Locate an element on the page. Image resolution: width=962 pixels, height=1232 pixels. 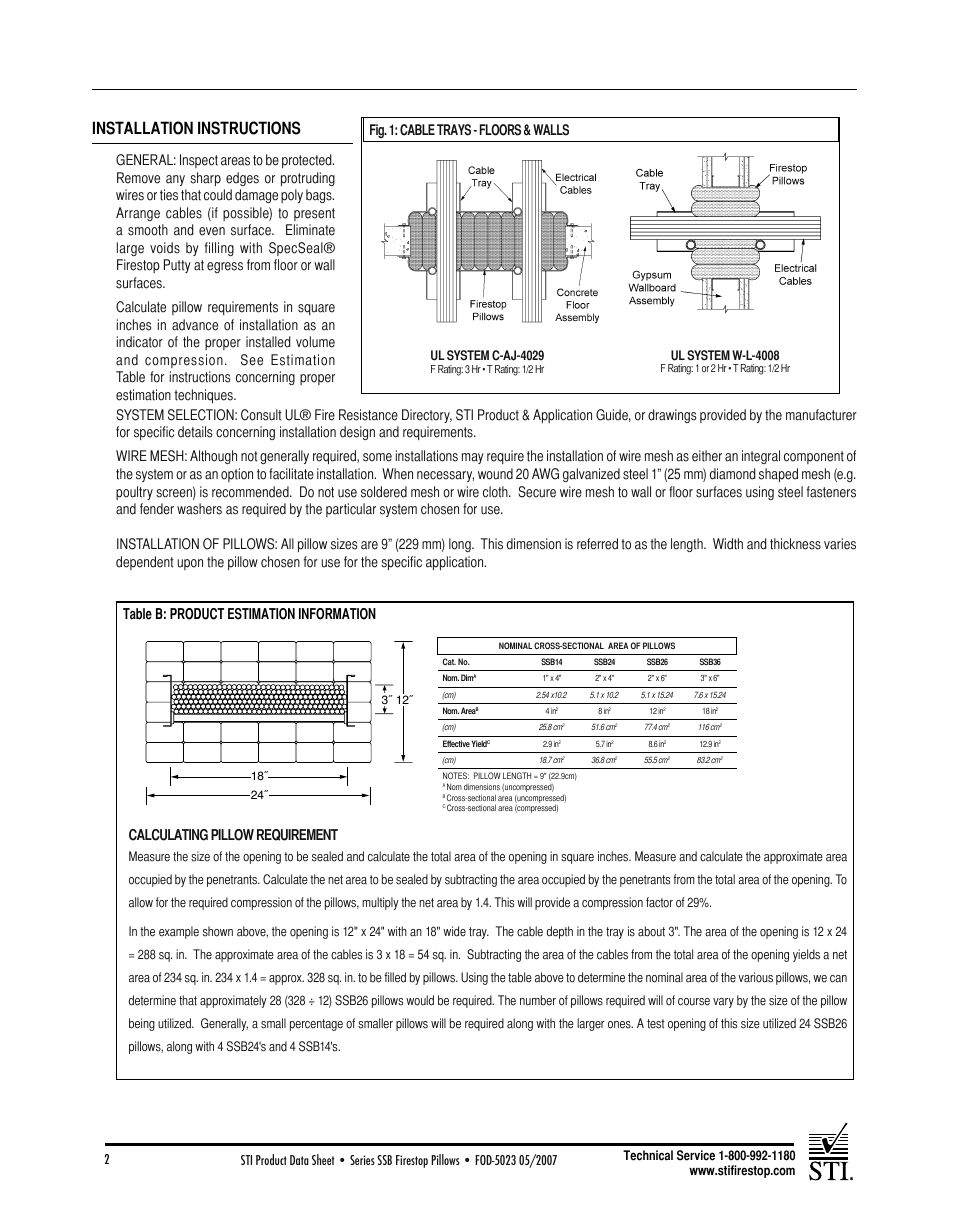
option is located at coordinates (237, 475).
